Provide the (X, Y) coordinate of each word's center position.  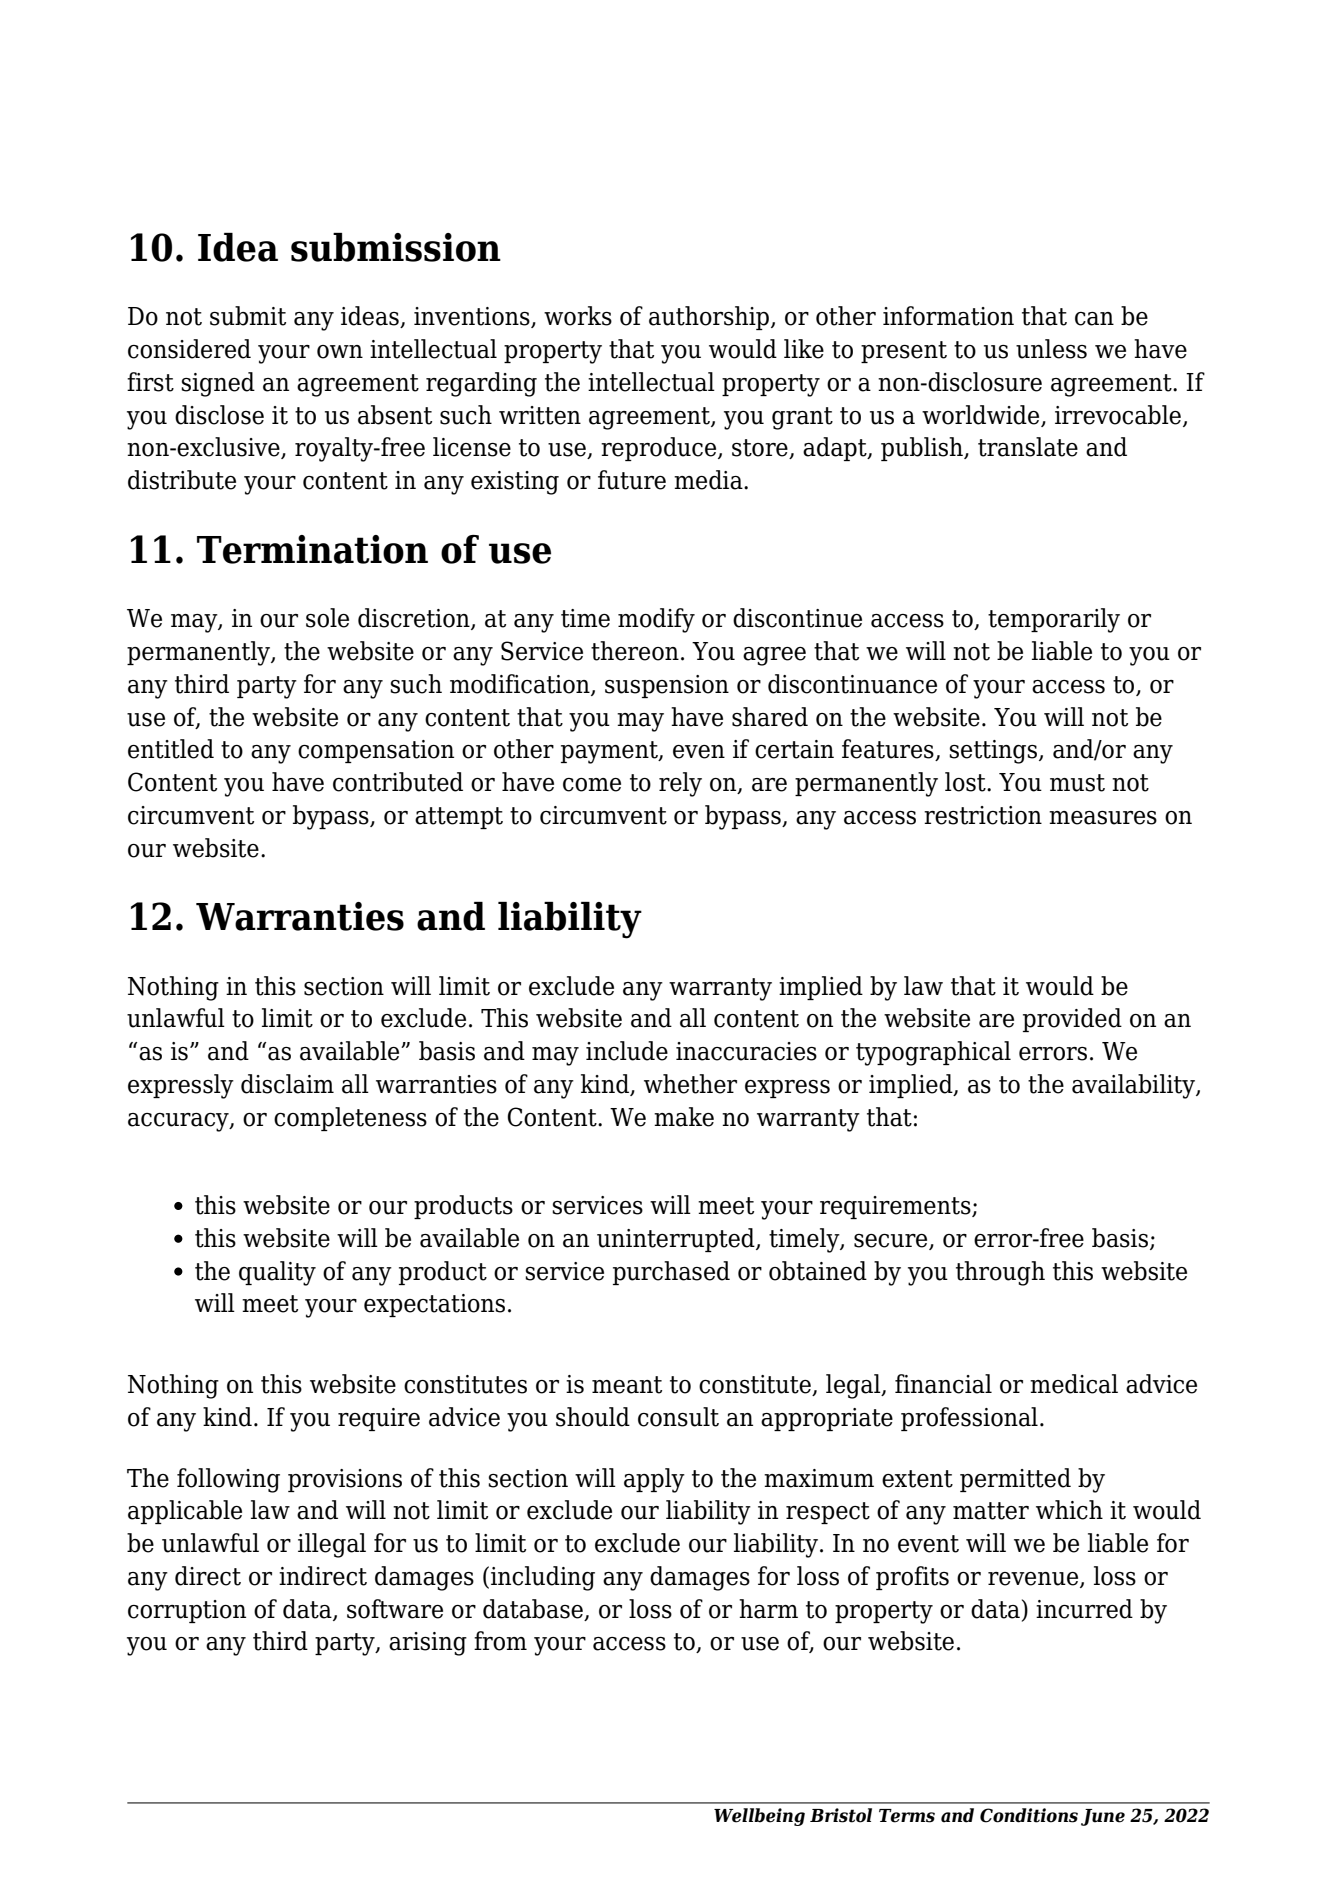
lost (966, 782)
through (1000, 1273)
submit (248, 316)
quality (277, 1273)
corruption (187, 1611)
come (592, 785)
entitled (171, 749)
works (578, 316)
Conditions (1029, 1815)
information (948, 316)
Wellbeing (759, 1817)
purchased (671, 1273)
